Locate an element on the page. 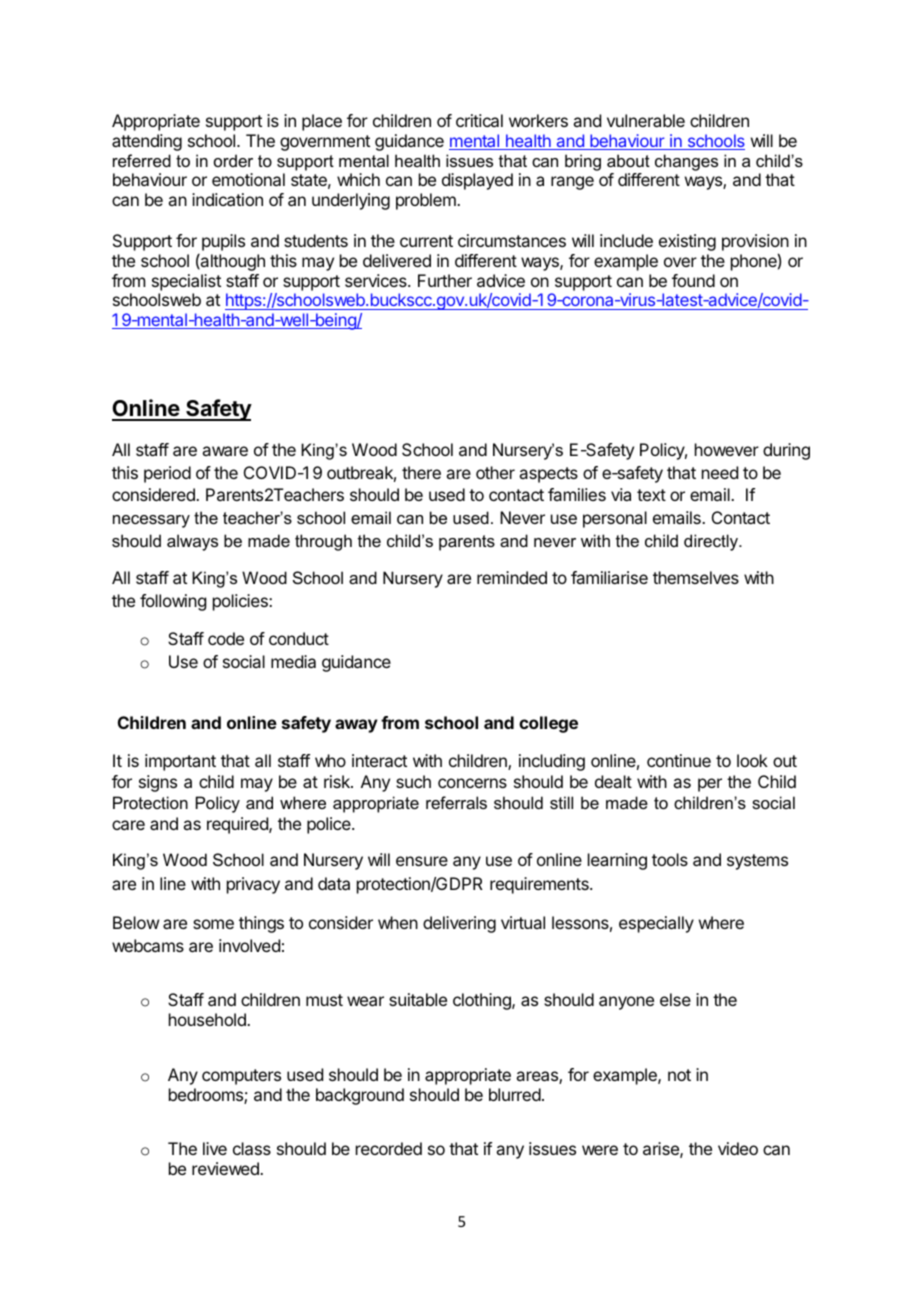 Image resolution: width=924 pixels, height=1308 pixels. video is located at coordinates (738, 1148).
